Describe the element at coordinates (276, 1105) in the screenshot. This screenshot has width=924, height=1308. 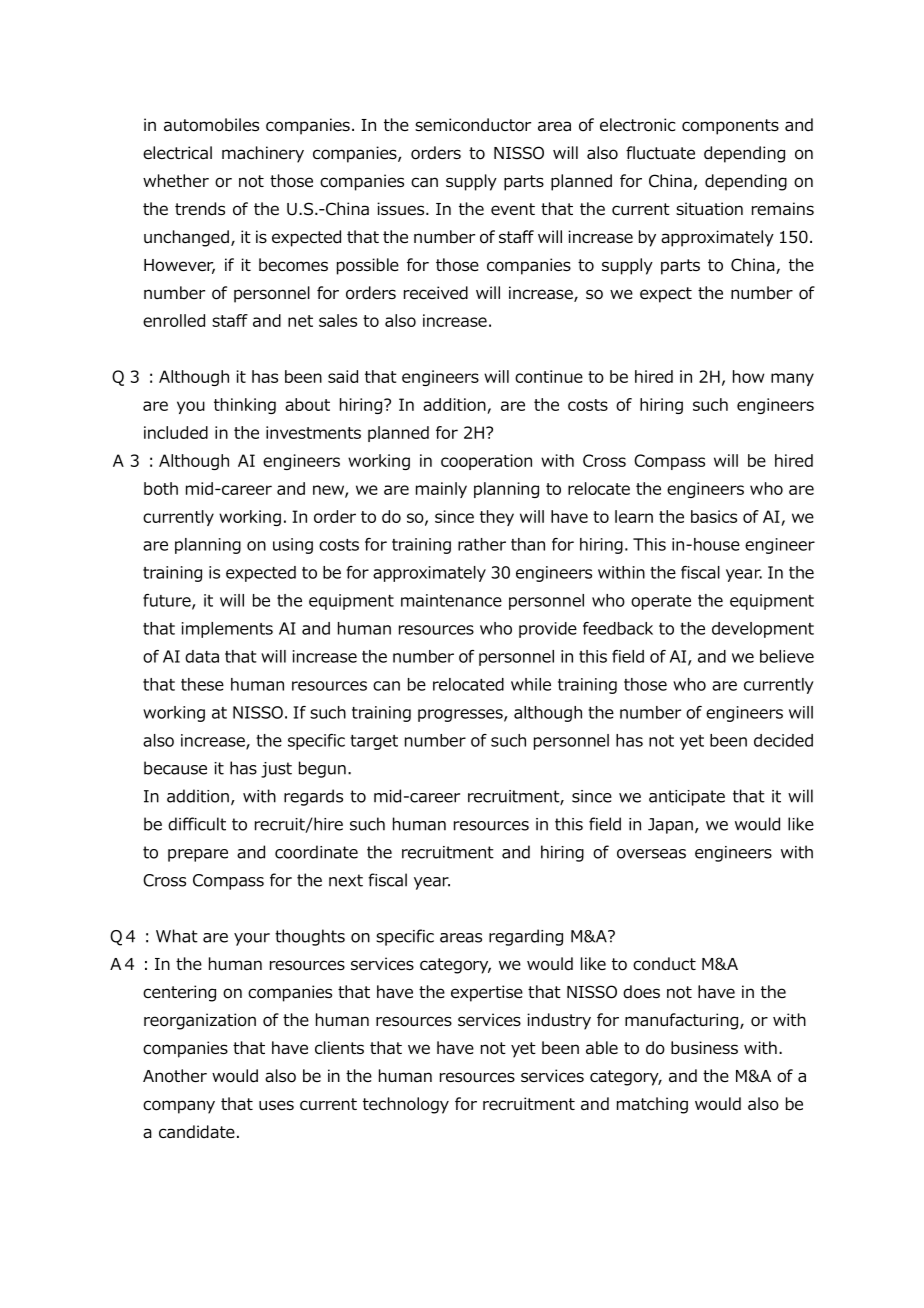
I see `uses` at that location.
